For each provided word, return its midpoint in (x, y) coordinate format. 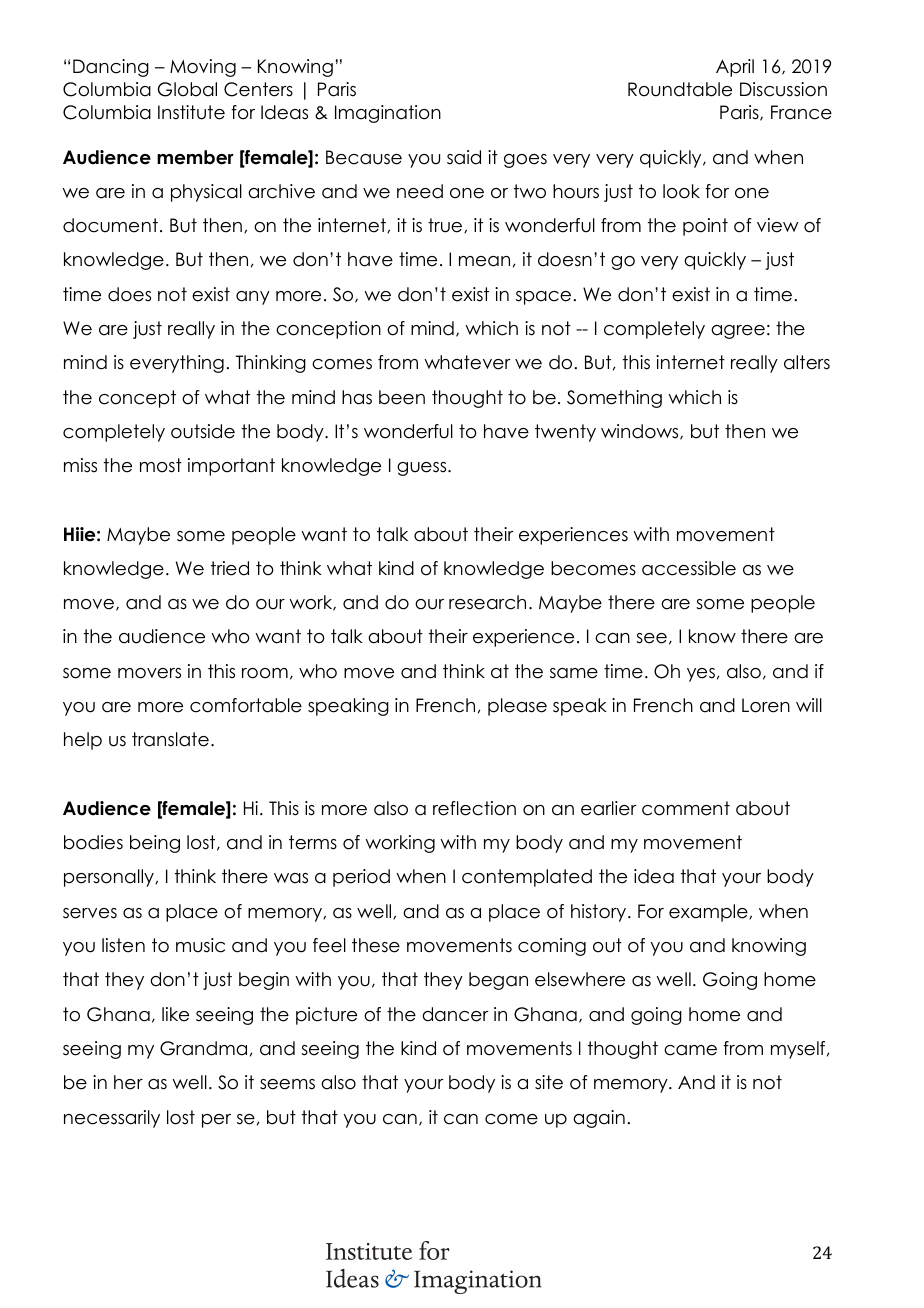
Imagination (388, 114)
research (487, 602)
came (690, 1050)
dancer (455, 1014)
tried (230, 568)
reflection (474, 808)
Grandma (203, 1048)
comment (686, 808)
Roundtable (680, 89)
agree (738, 332)
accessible (689, 568)
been (402, 397)
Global (187, 89)
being (155, 844)
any (253, 298)
